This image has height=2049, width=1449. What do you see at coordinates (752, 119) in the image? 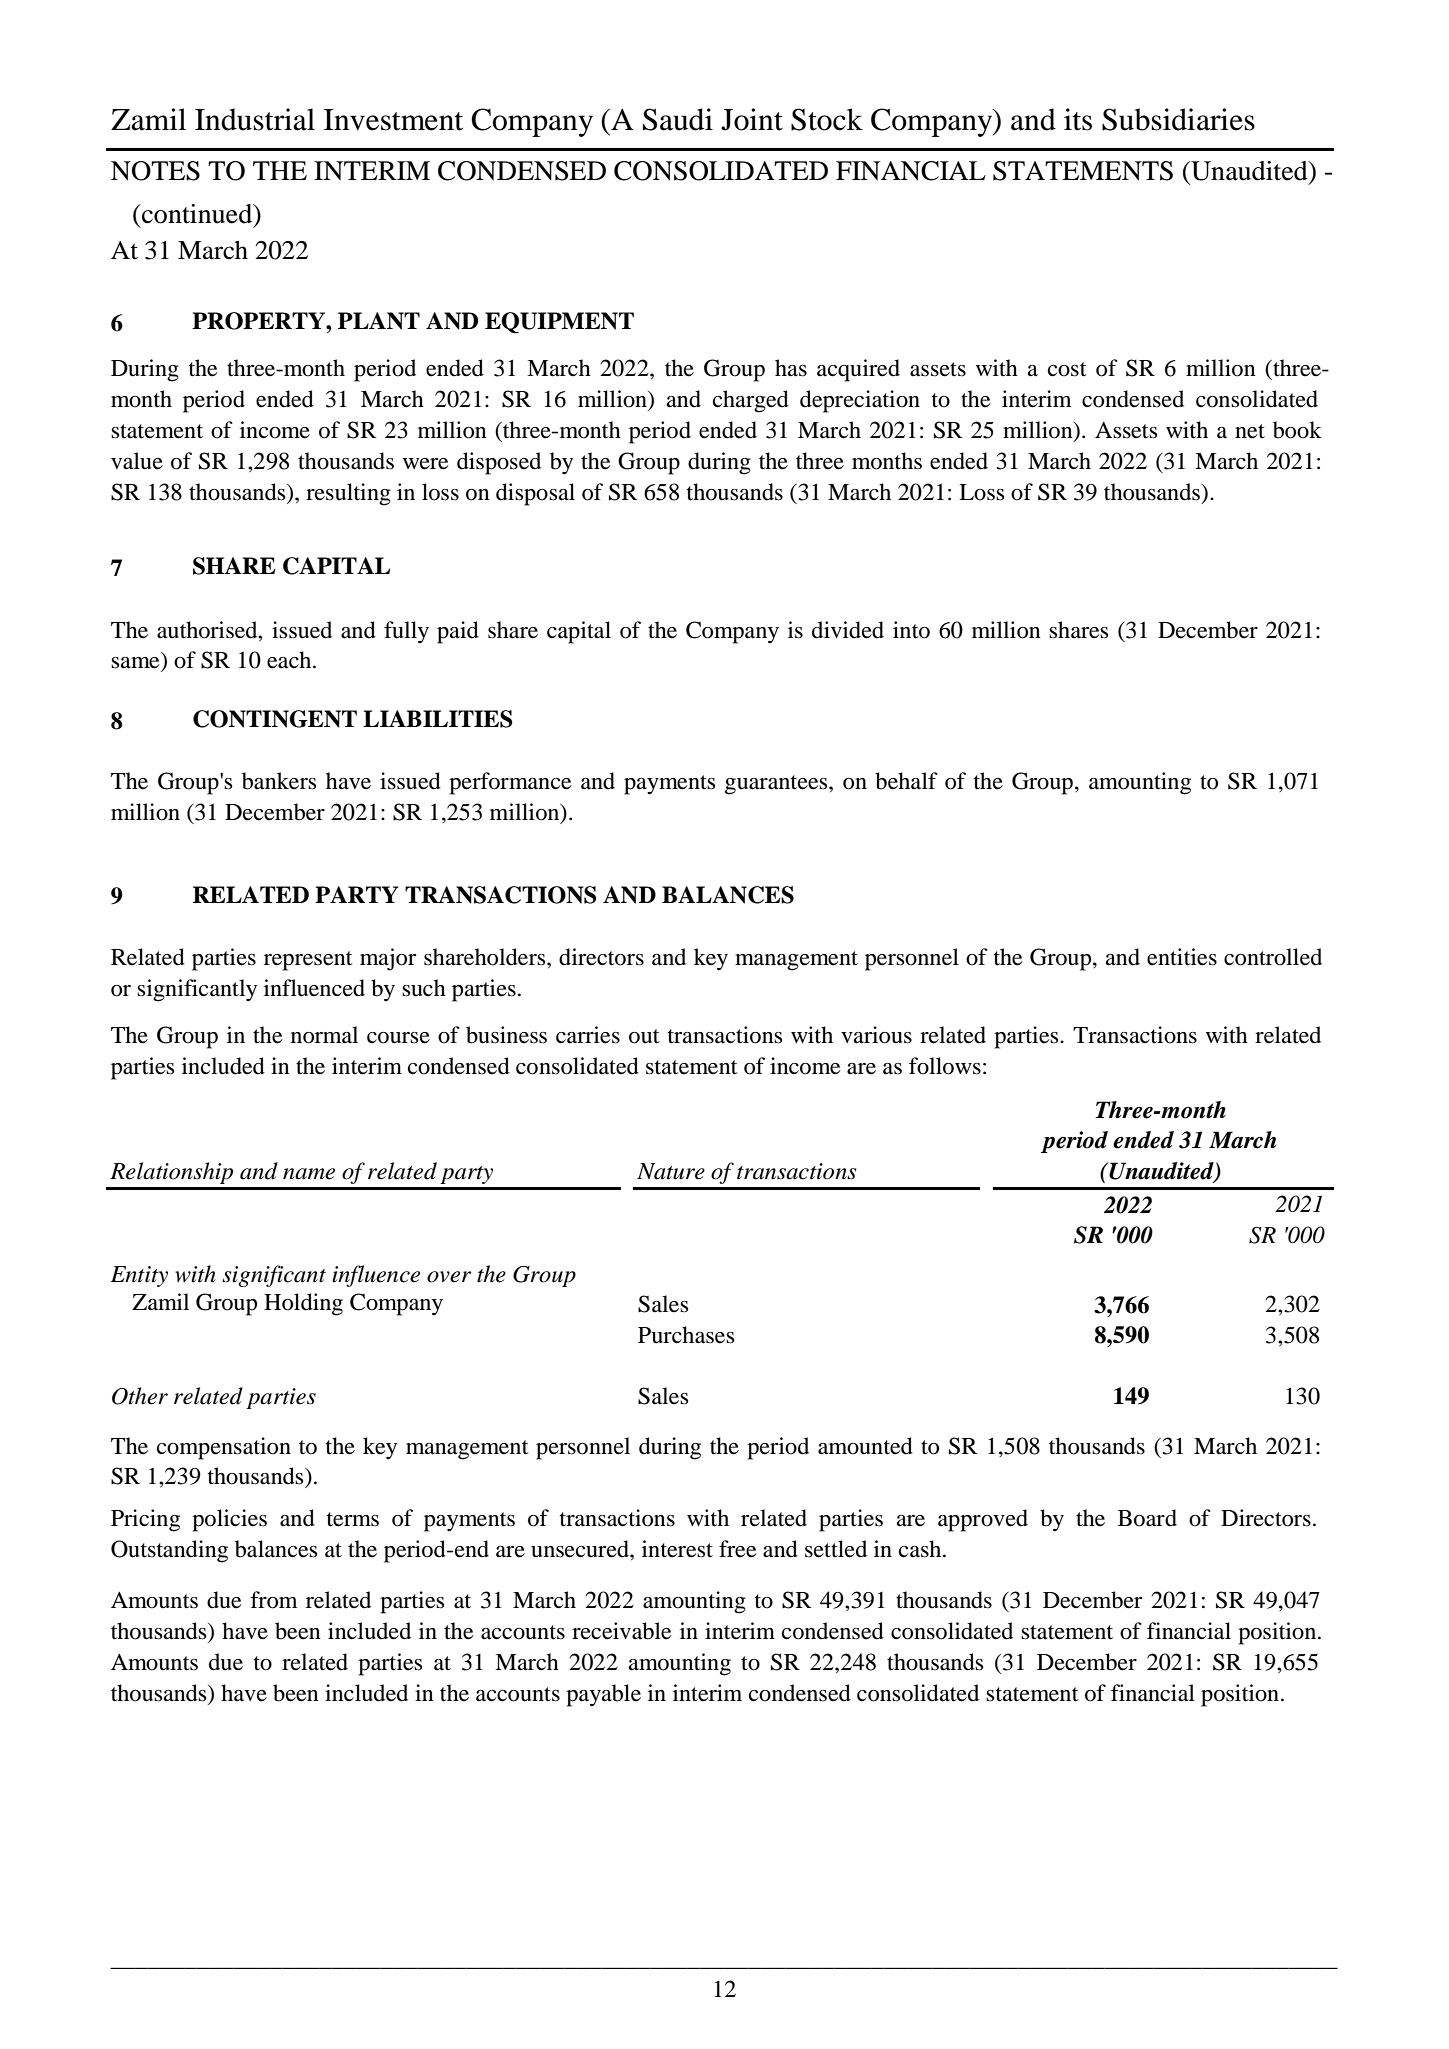
I see `Joint` at bounding box center [752, 119].
